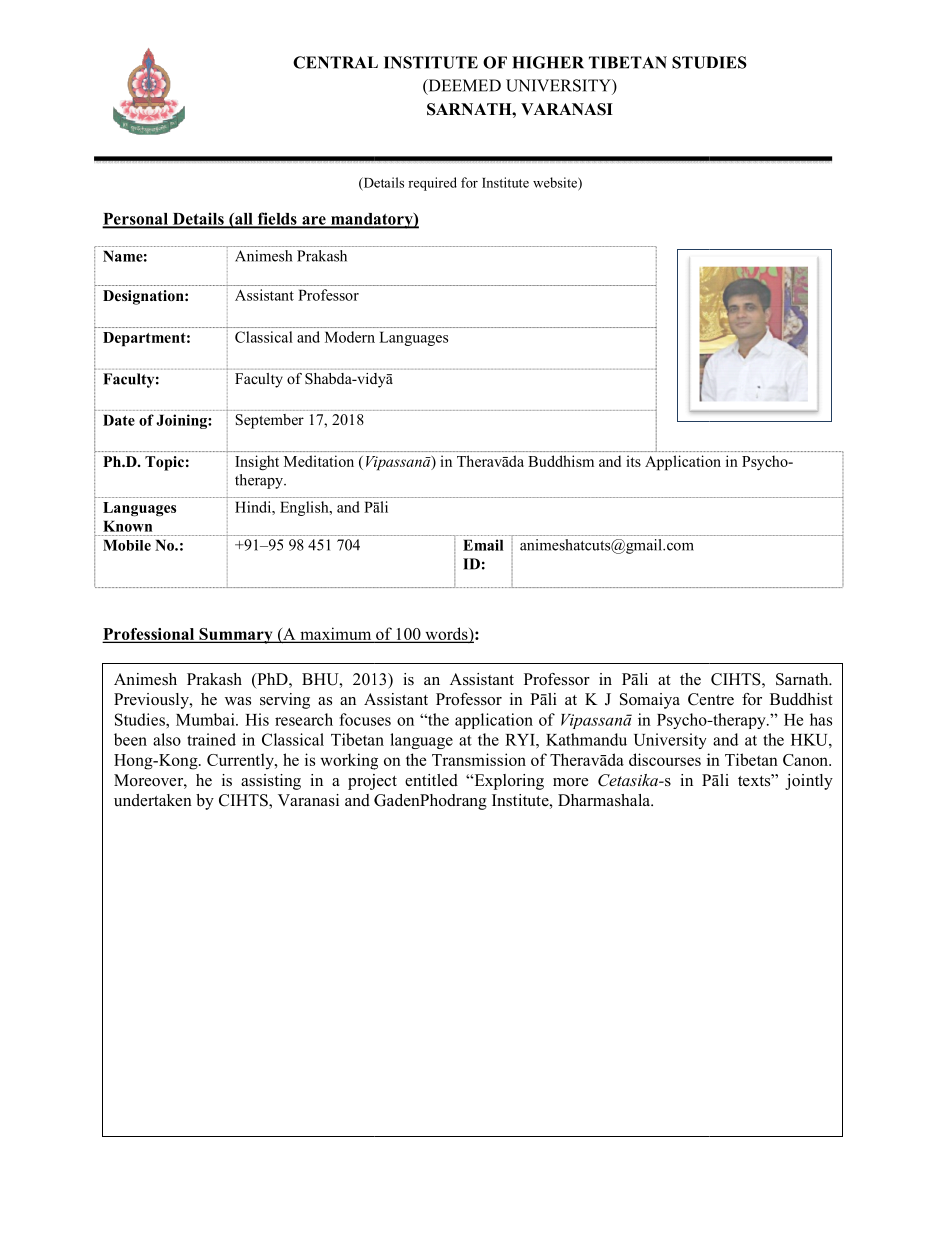 This document has height=1233, width=952. I want to click on Transmission, so click(479, 759).
